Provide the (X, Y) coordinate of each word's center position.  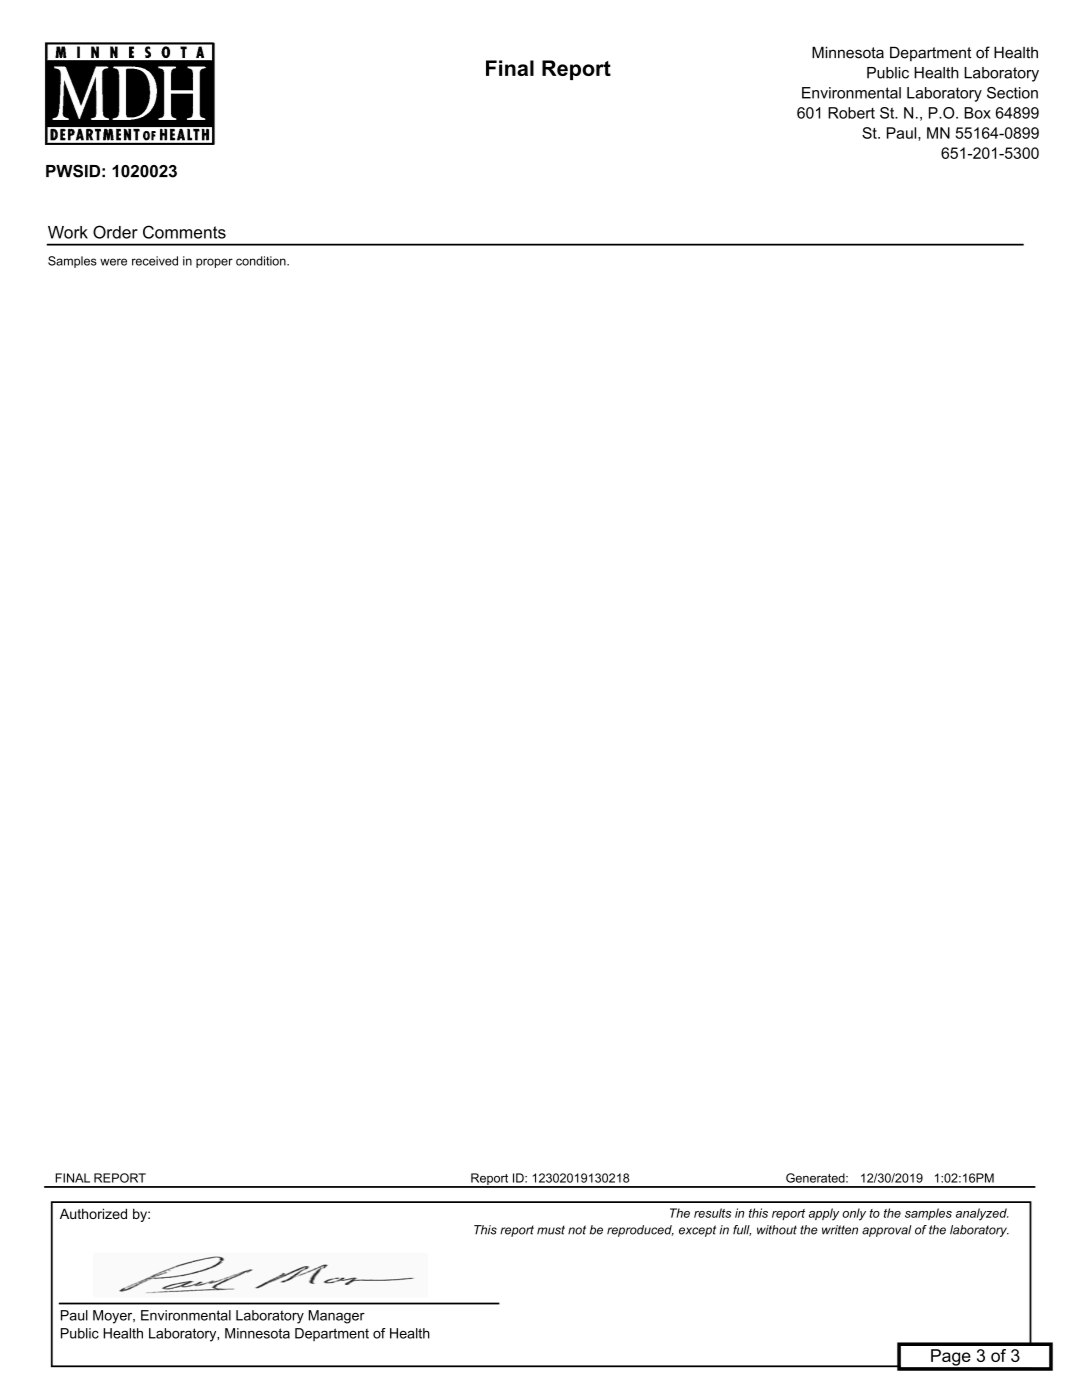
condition (262, 261)
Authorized (93, 1213)
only (854, 1214)
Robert (851, 113)
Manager (337, 1317)
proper (214, 263)
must (551, 1230)
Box (977, 113)
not (577, 1230)
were (113, 262)
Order (115, 232)
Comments (184, 232)
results (712, 1213)
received (155, 261)
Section (1012, 93)
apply (824, 1214)
